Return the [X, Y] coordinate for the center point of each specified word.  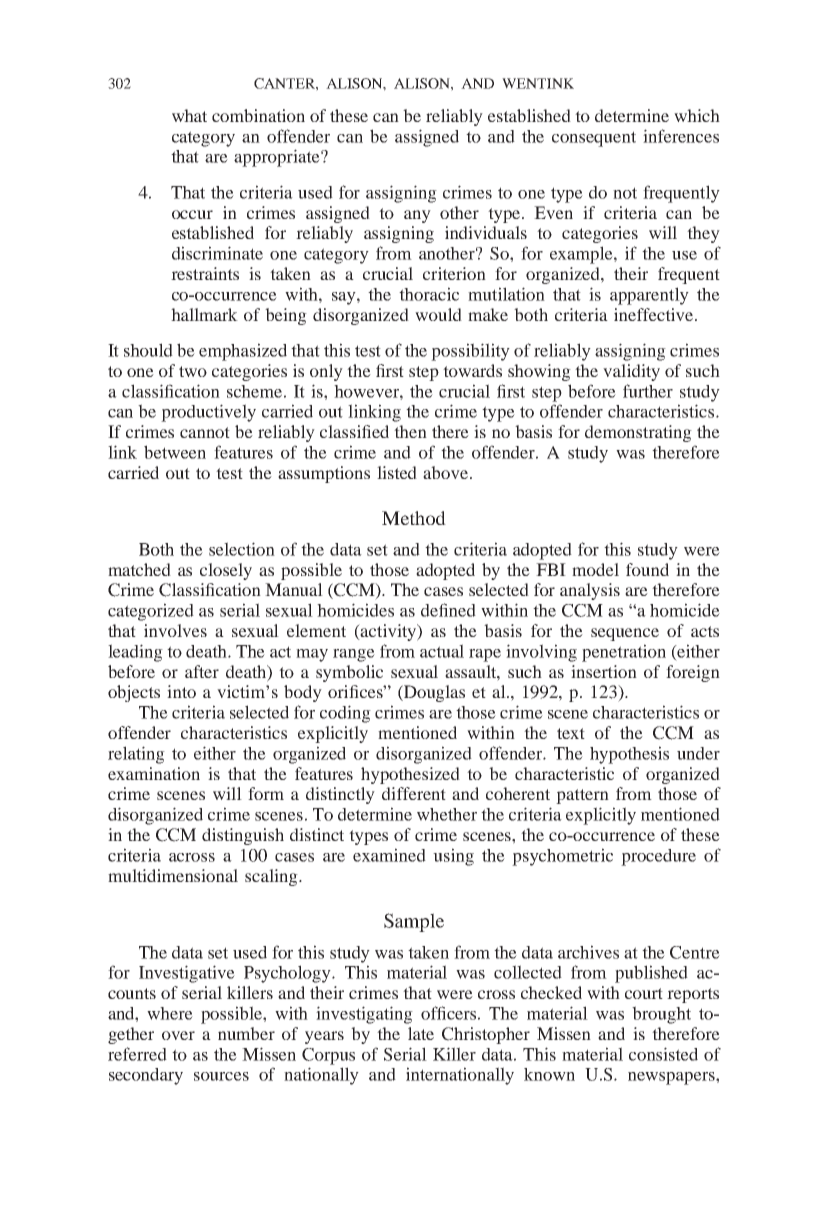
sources [221, 1076]
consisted [663, 1054]
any [417, 216]
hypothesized [410, 775]
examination [154, 773]
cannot [205, 432]
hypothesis [629, 755]
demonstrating [638, 433]
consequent [594, 139]
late [421, 1033]
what [189, 115]
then [410, 431]
